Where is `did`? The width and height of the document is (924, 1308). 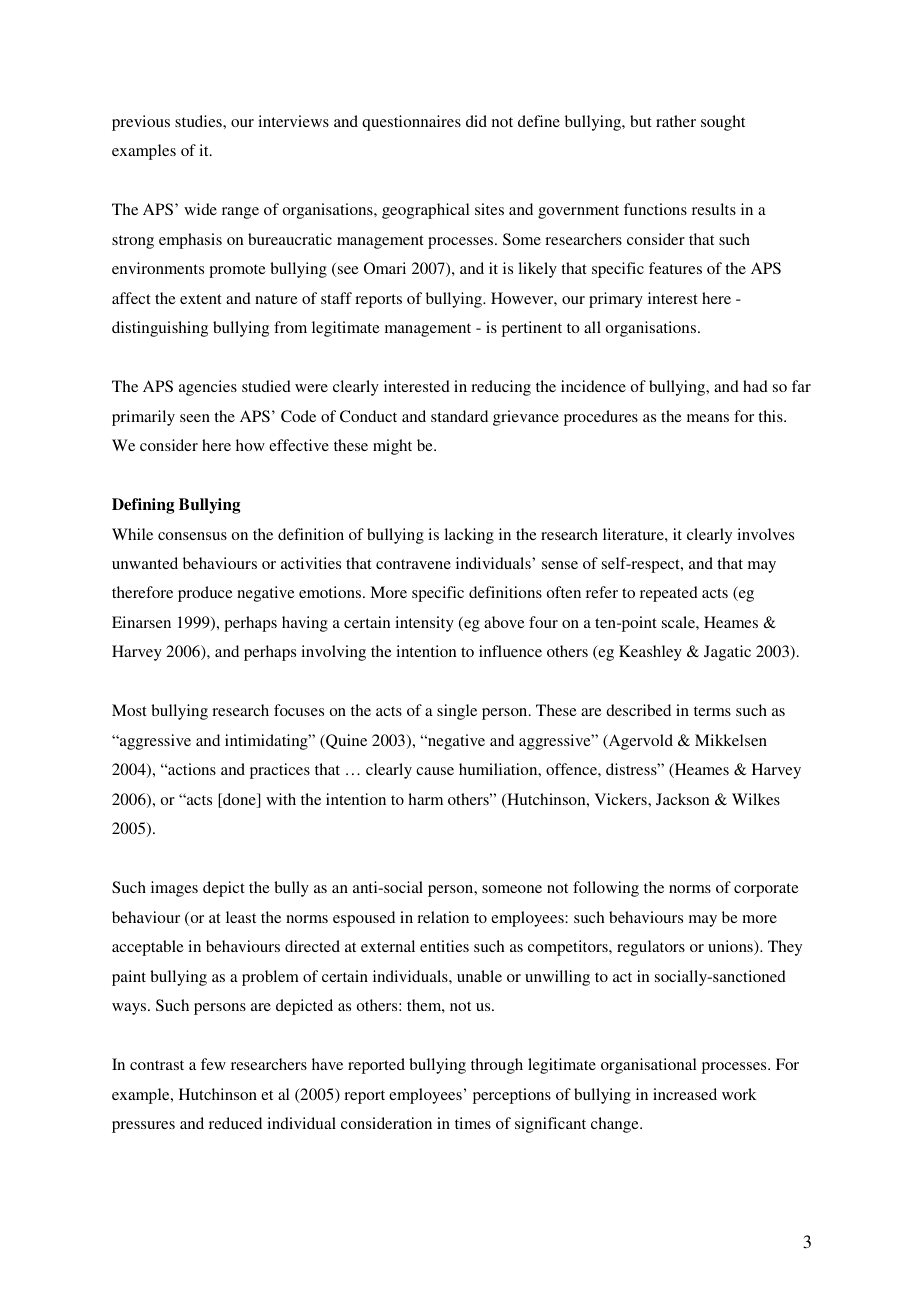
did is located at coordinates (476, 121).
